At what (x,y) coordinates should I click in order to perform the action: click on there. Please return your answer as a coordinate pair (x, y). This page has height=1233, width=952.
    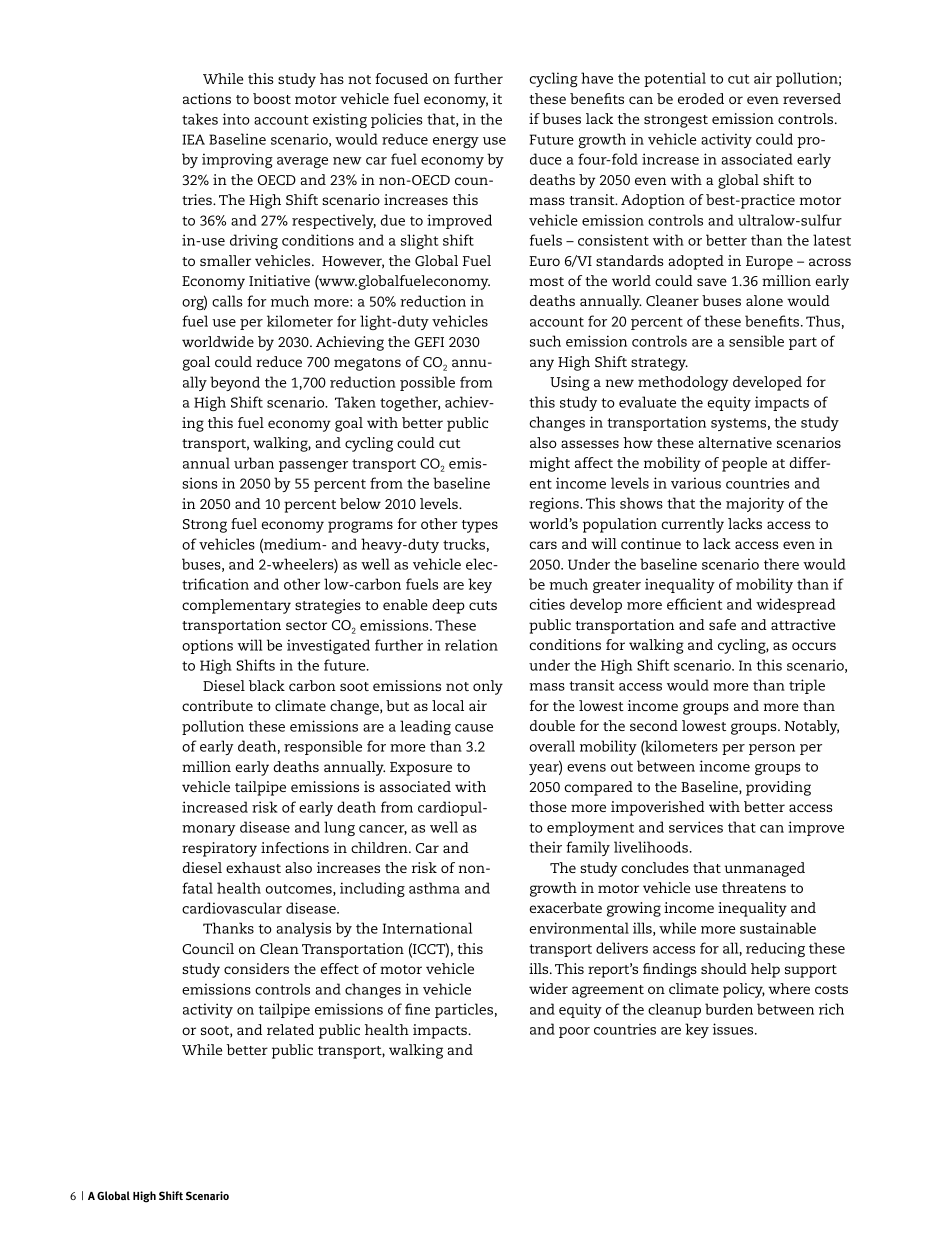
    Looking at the image, I should click on (781, 564).
